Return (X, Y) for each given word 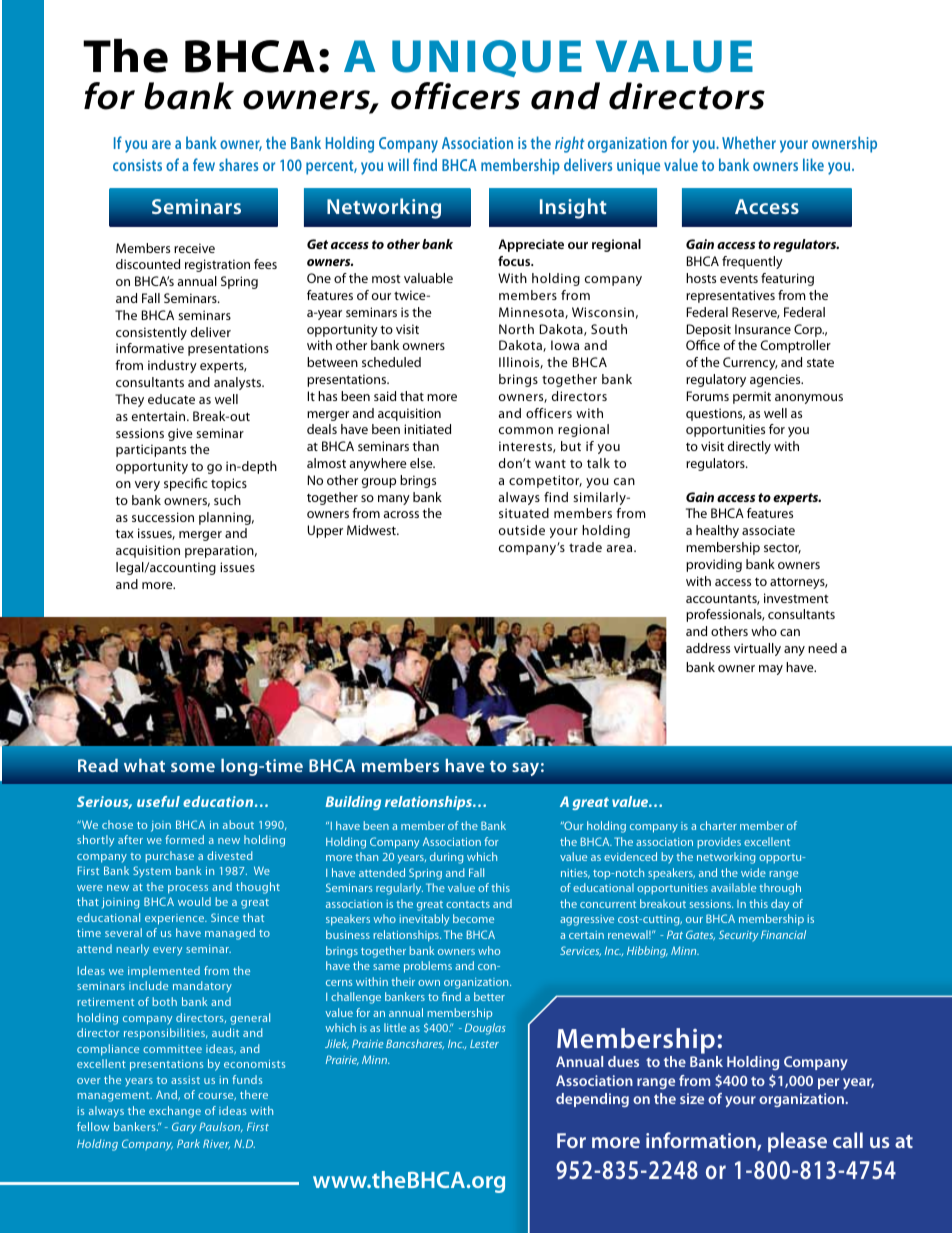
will (398, 164)
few (204, 164)
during (446, 858)
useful (158, 801)
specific (186, 484)
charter (718, 825)
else (422, 463)
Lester (484, 1044)
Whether (749, 142)
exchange (175, 1112)
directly (749, 447)
